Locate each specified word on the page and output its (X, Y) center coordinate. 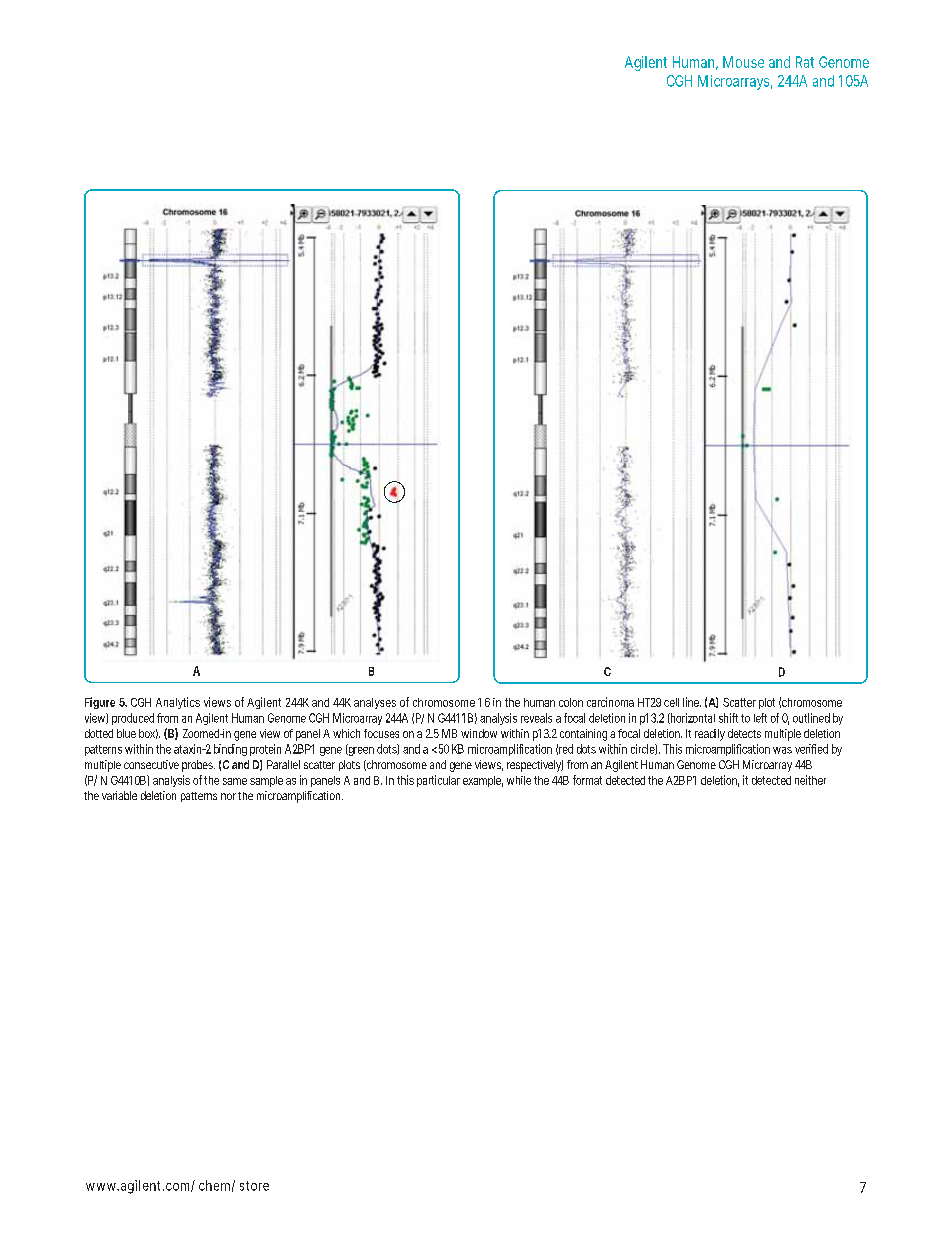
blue (126, 733)
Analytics (178, 703)
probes (197, 766)
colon (571, 702)
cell (671, 702)
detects (744, 733)
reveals (536, 718)
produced (133, 719)
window (479, 733)
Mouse (743, 62)
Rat (805, 62)
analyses (375, 703)
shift (728, 718)
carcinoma (610, 702)
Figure (100, 703)
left (760, 718)
